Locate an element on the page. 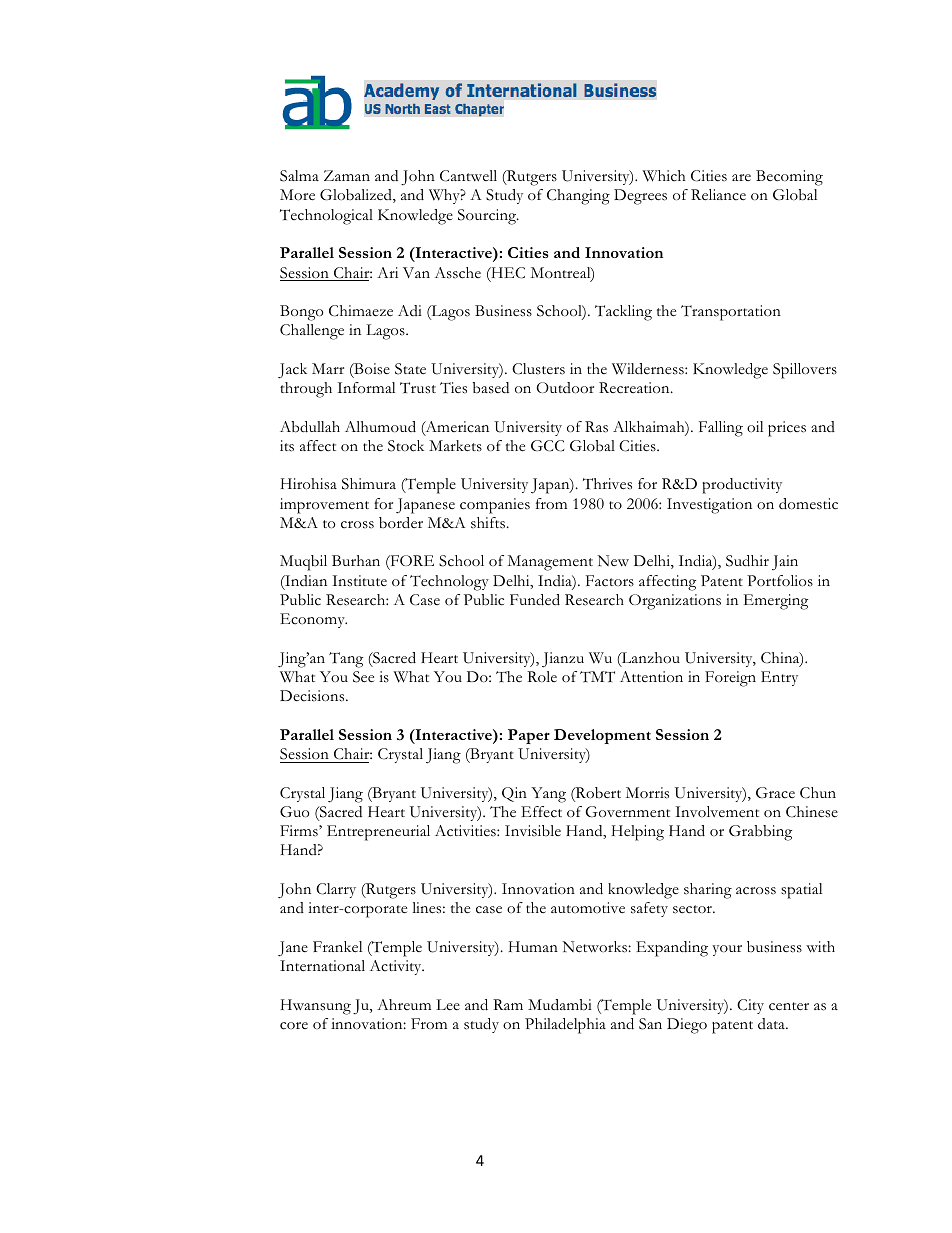 Image resolution: width=952 pixels, height=1233 pixels. Decisions is located at coordinates (313, 696).
